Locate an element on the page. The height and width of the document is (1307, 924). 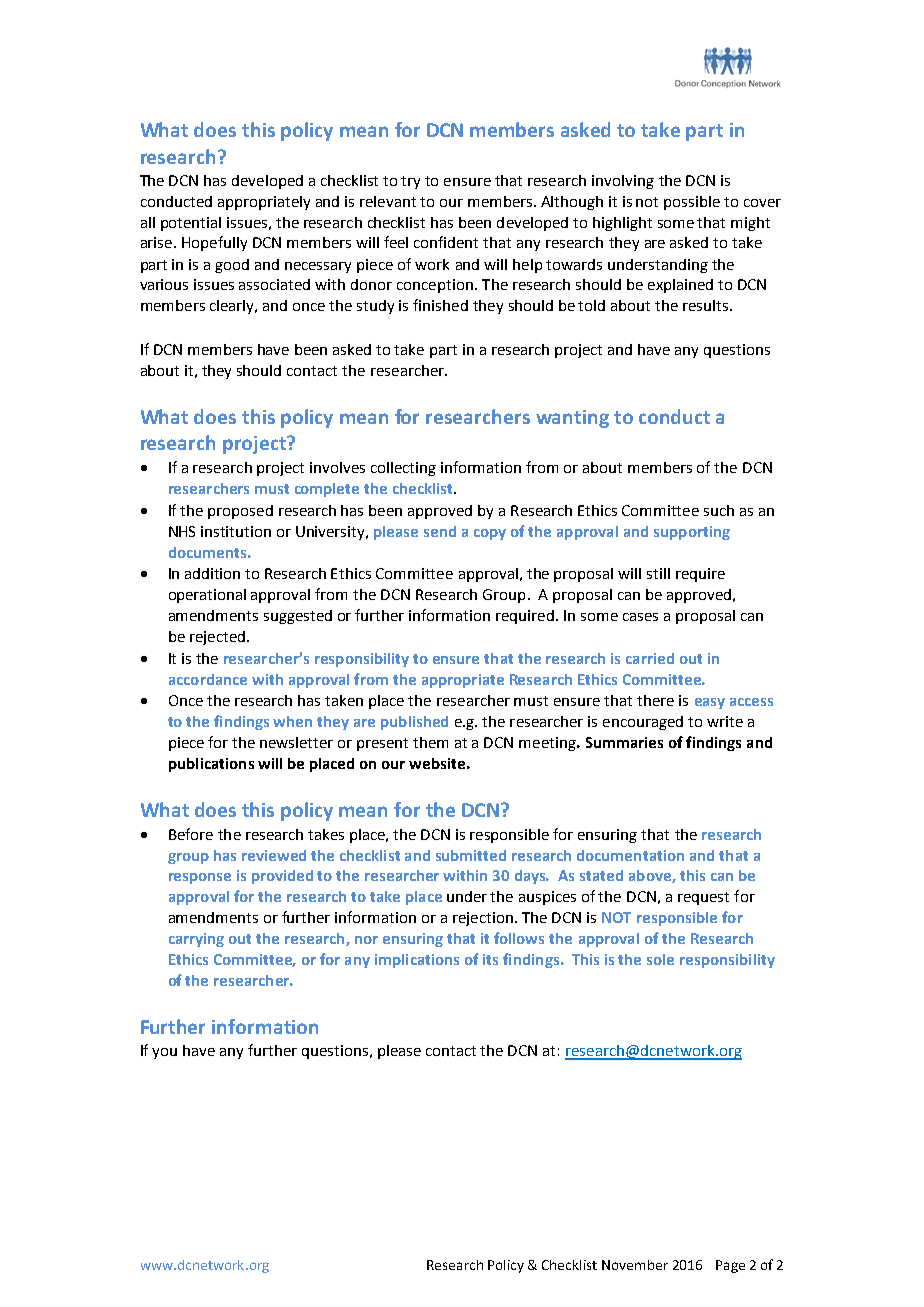
rejection is located at coordinates (483, 919).
